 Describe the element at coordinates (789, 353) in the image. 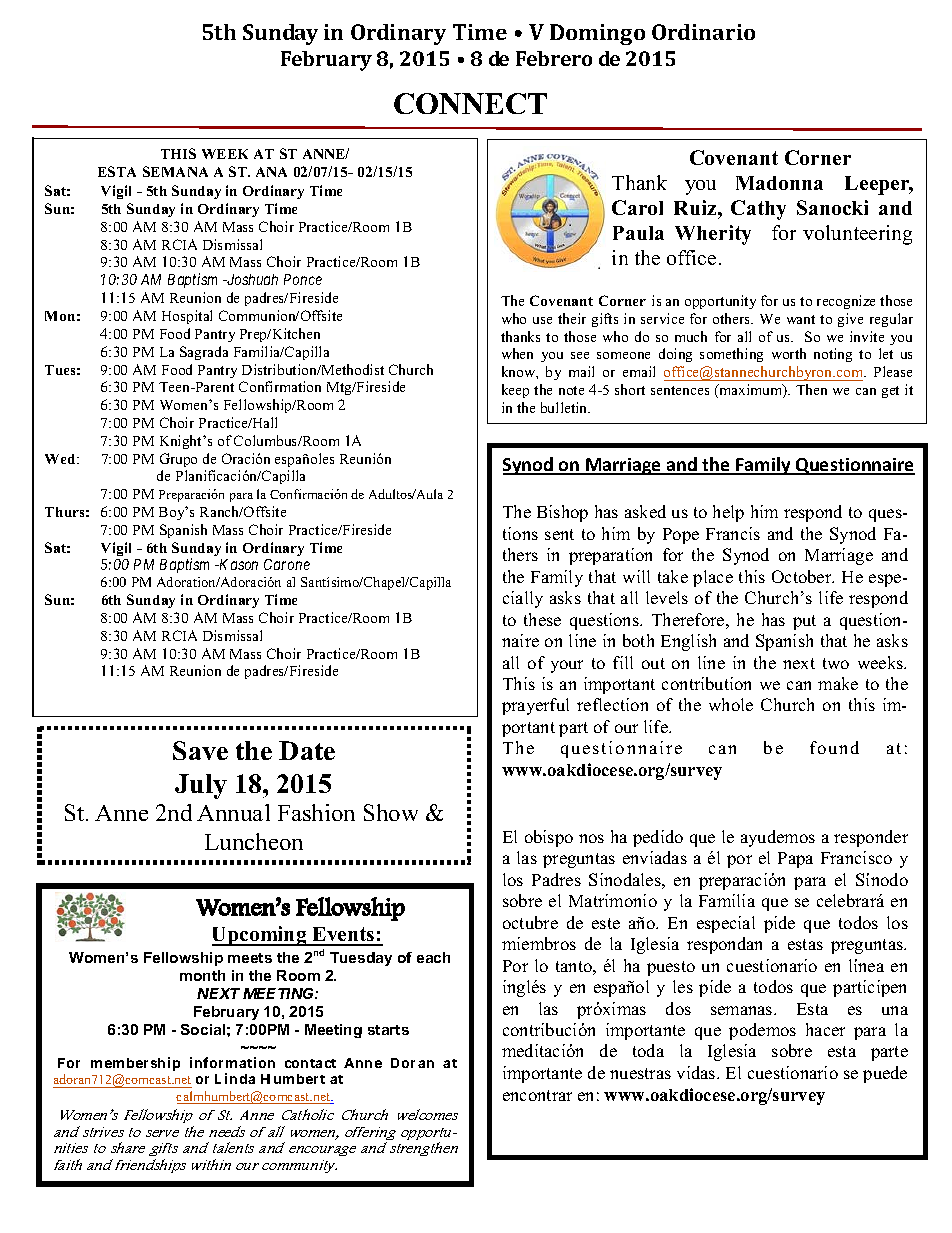

I see `worth` at that location.
